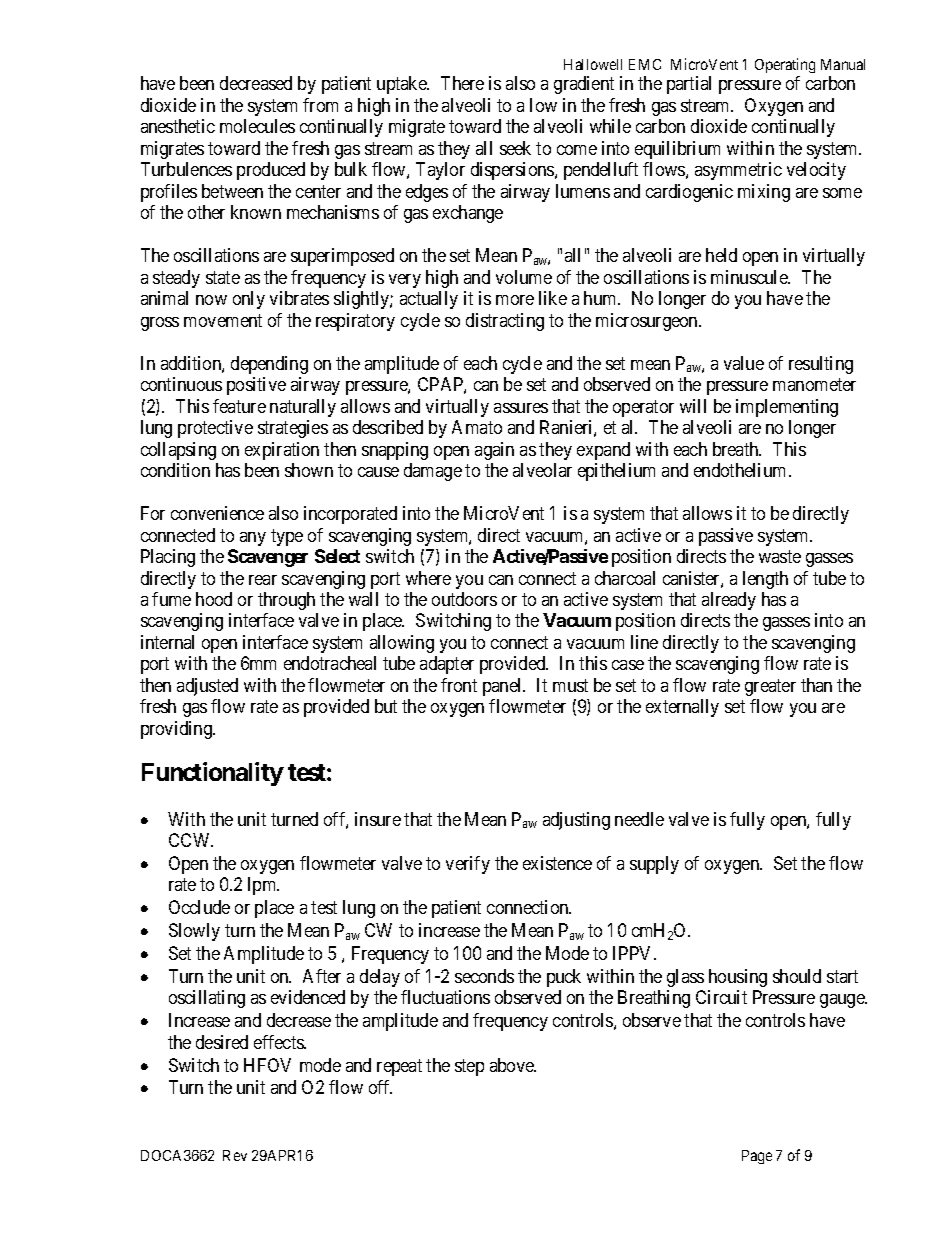  I want to click on outdoors, so click(464, 599).
